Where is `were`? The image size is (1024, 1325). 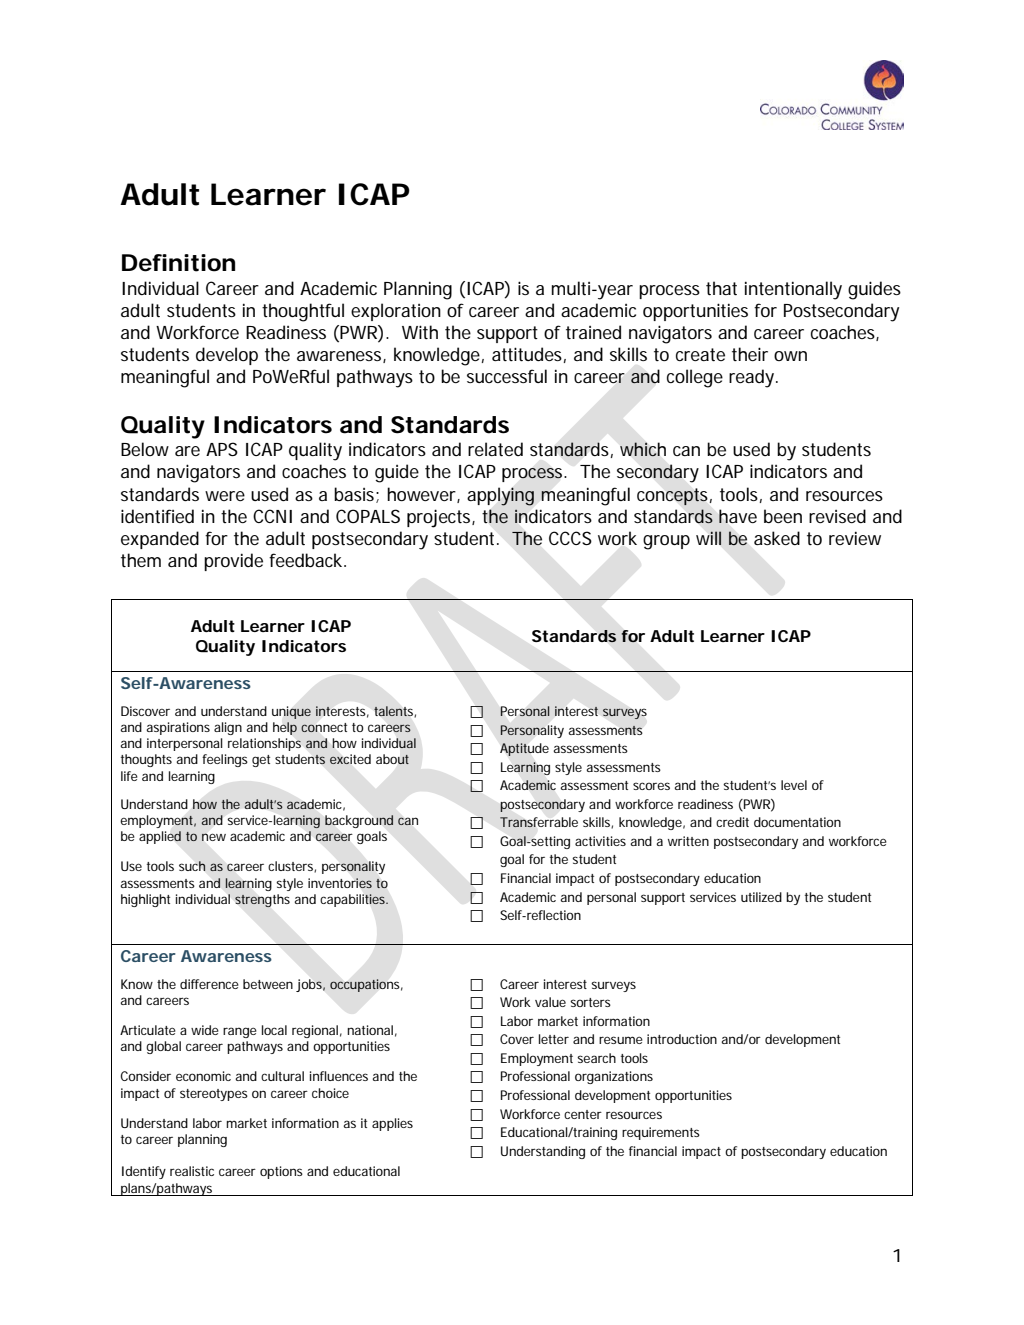
were is located at coordinates (225, 496).
